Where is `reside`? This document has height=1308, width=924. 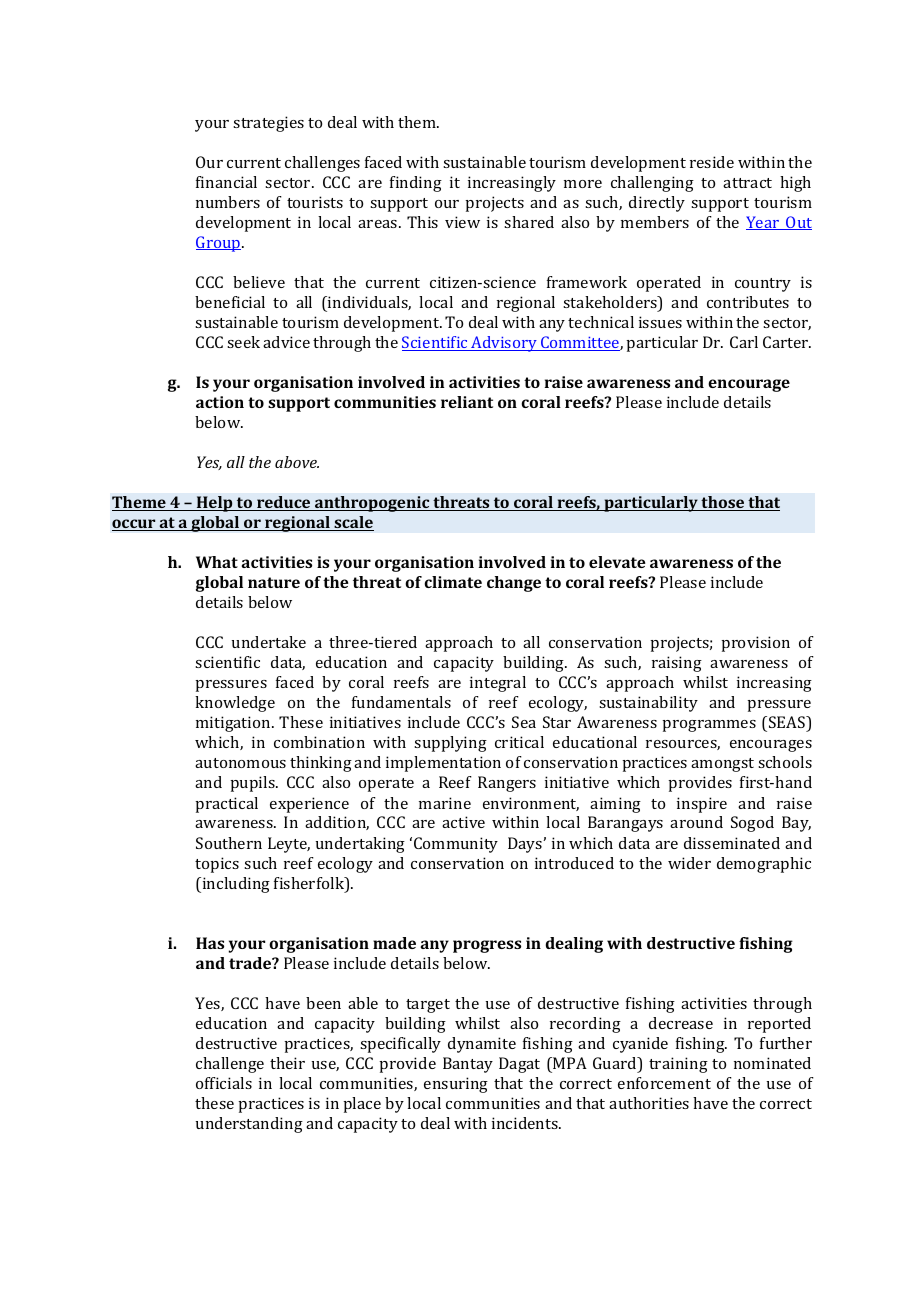
reside is located at coordinates (712, 162).
